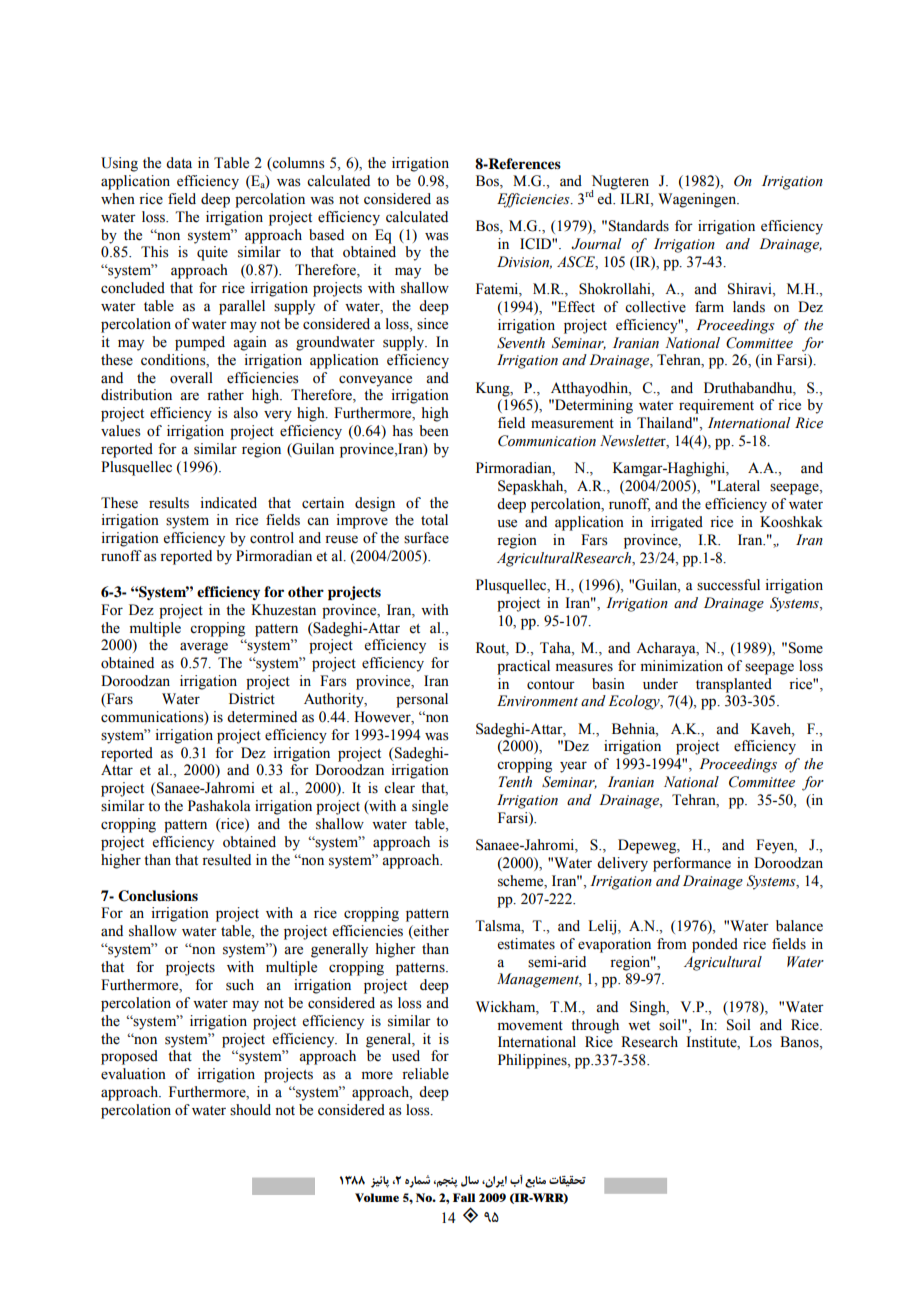  Describe the element at coordinates (639, 1026) in the image. I see `wet` at that location.
